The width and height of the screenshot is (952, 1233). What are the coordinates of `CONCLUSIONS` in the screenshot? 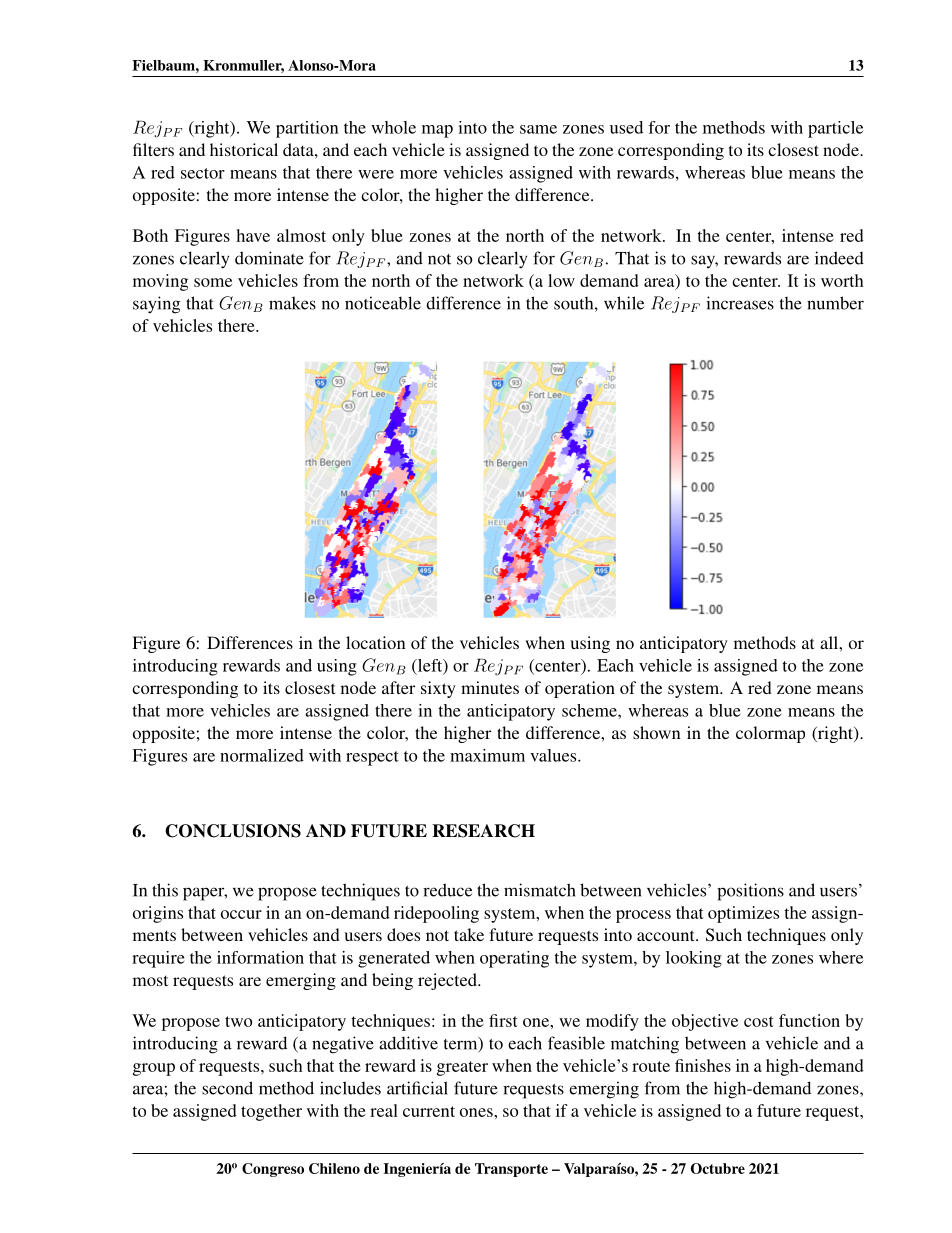 It's located at (233, 831).
